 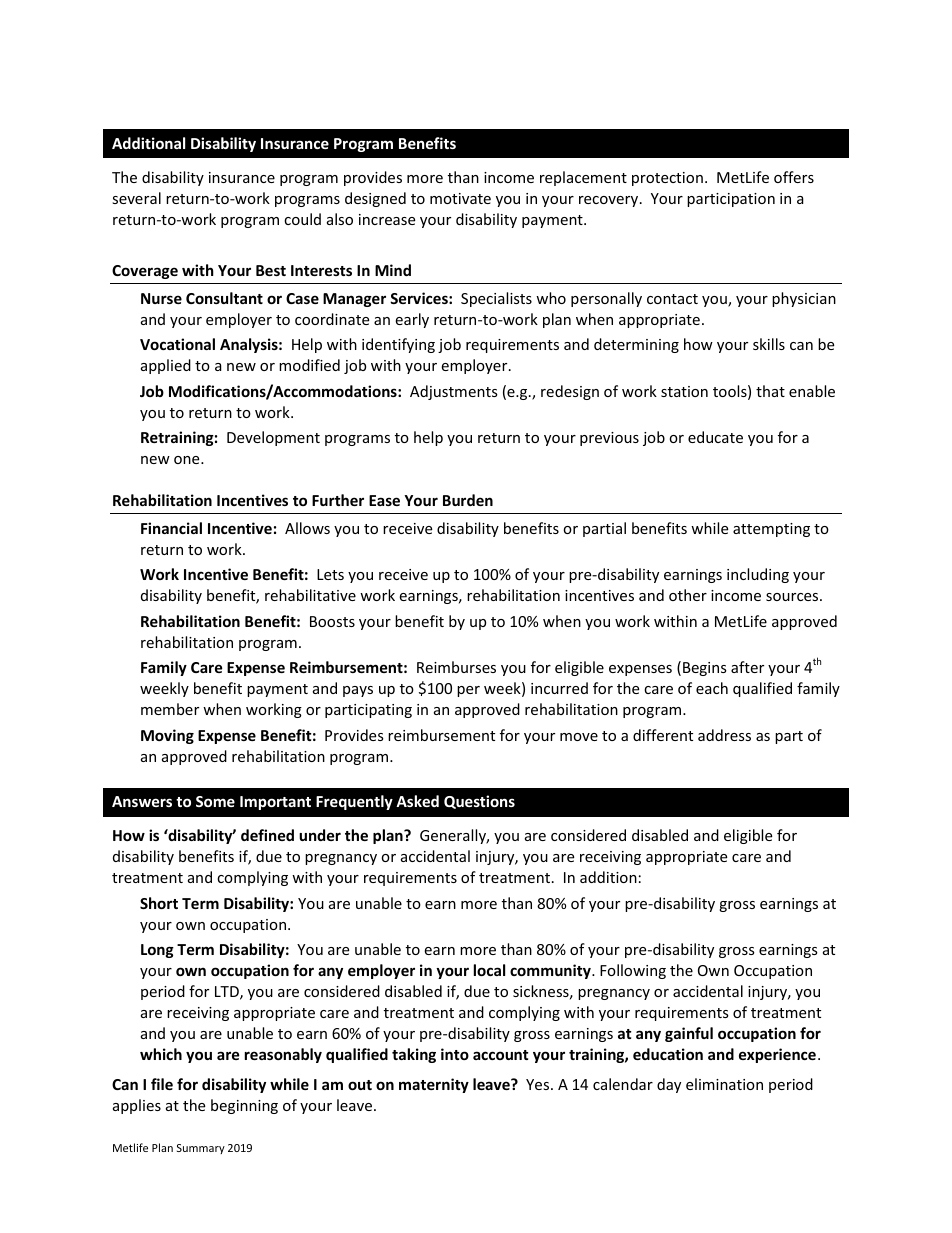 What do you see at coordinates (667, 179) in the screenshot?
I see `protection` at bounding box center [667, 179].
